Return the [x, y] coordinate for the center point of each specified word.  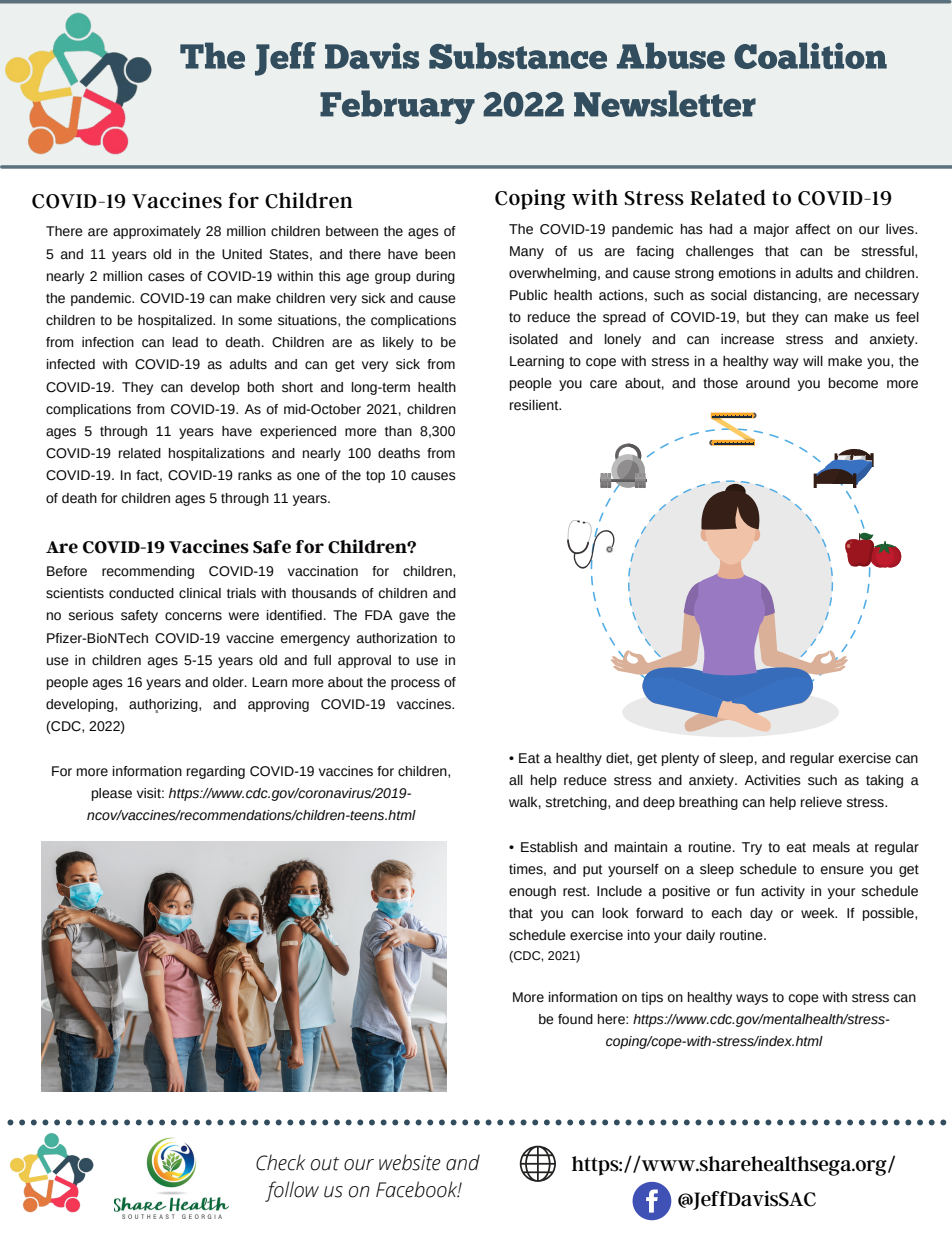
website [410, 1162]
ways [752, 999]
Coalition [810, 55]
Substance [518, 55]
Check [281, 1162]
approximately [157, 232]
